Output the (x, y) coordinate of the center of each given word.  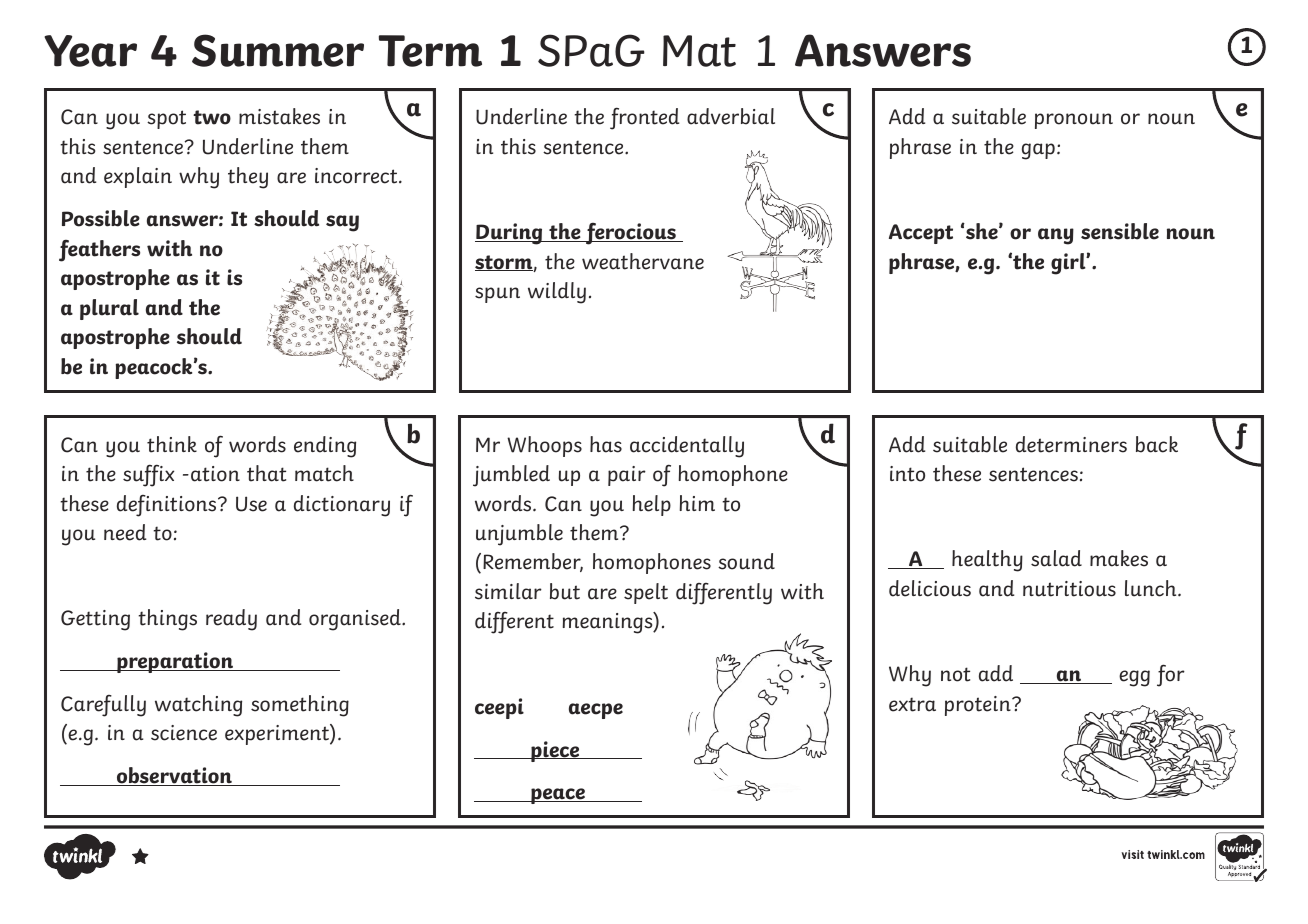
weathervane (643, 261)
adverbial (731, 116)
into (907, 474)
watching (198, 706)
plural (109, 309)
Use (251, 504)
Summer (278, 50)
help (652, 505)
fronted (644, 118)
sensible (1120, 231)
